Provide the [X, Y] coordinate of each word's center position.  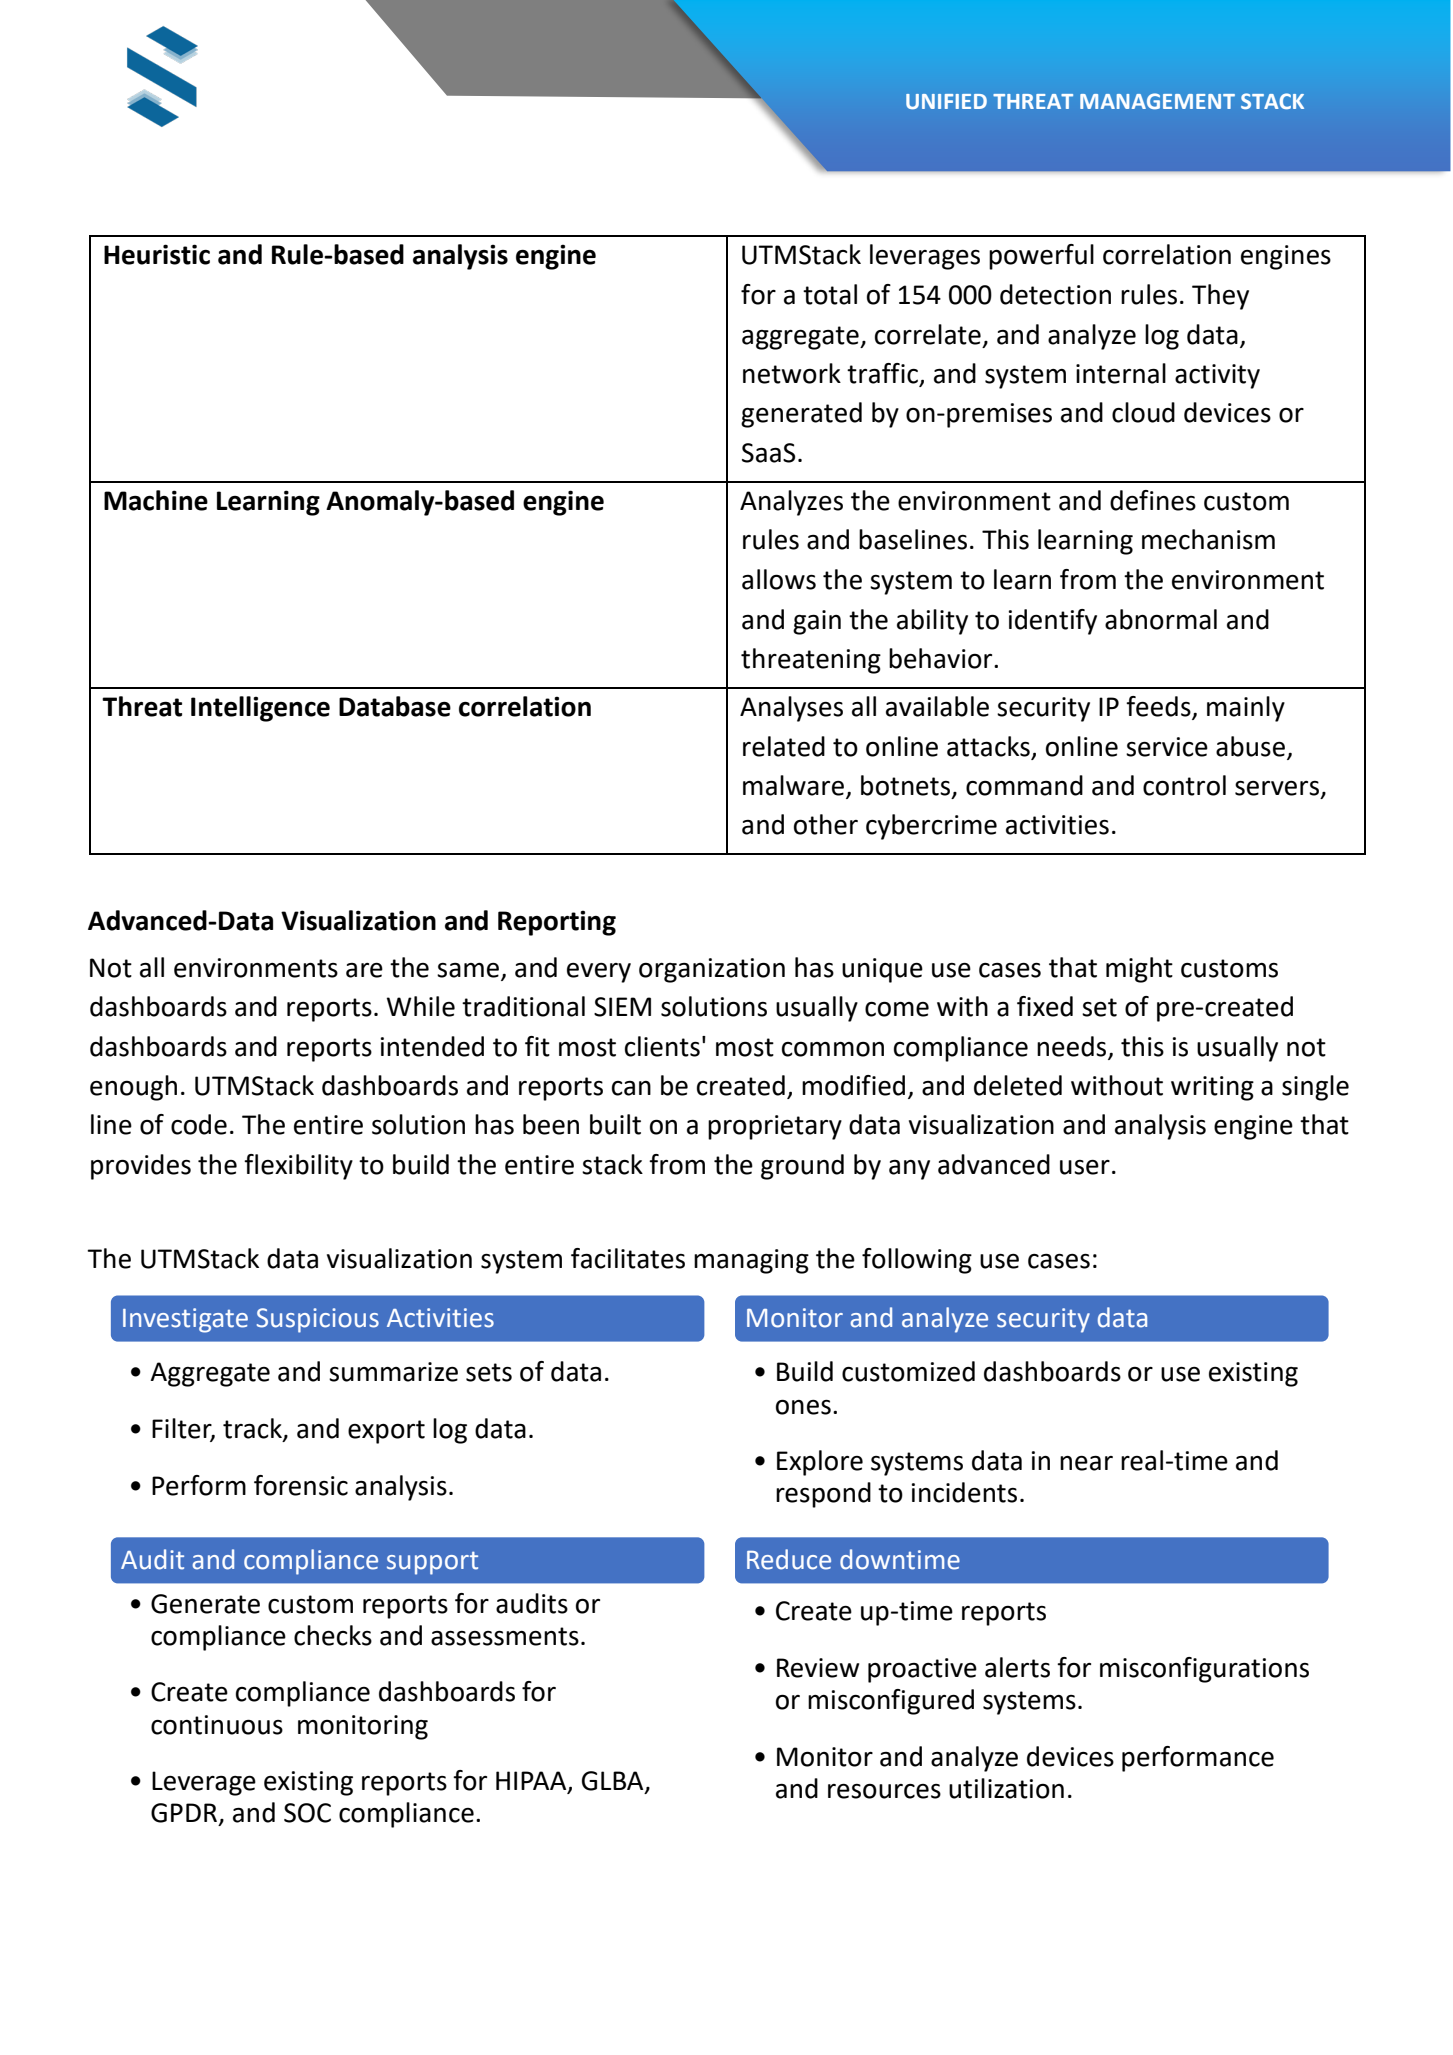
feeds [1159, 707]
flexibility [298, 1167]
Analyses [791, 709]
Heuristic [157, 254]
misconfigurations [1204, 1670]
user [1085, 1167]
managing [751, 1261]
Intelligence [260, 709]
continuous [217, 1725]
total [830, 294]
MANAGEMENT [1157, 101]
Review [818, 1668]
